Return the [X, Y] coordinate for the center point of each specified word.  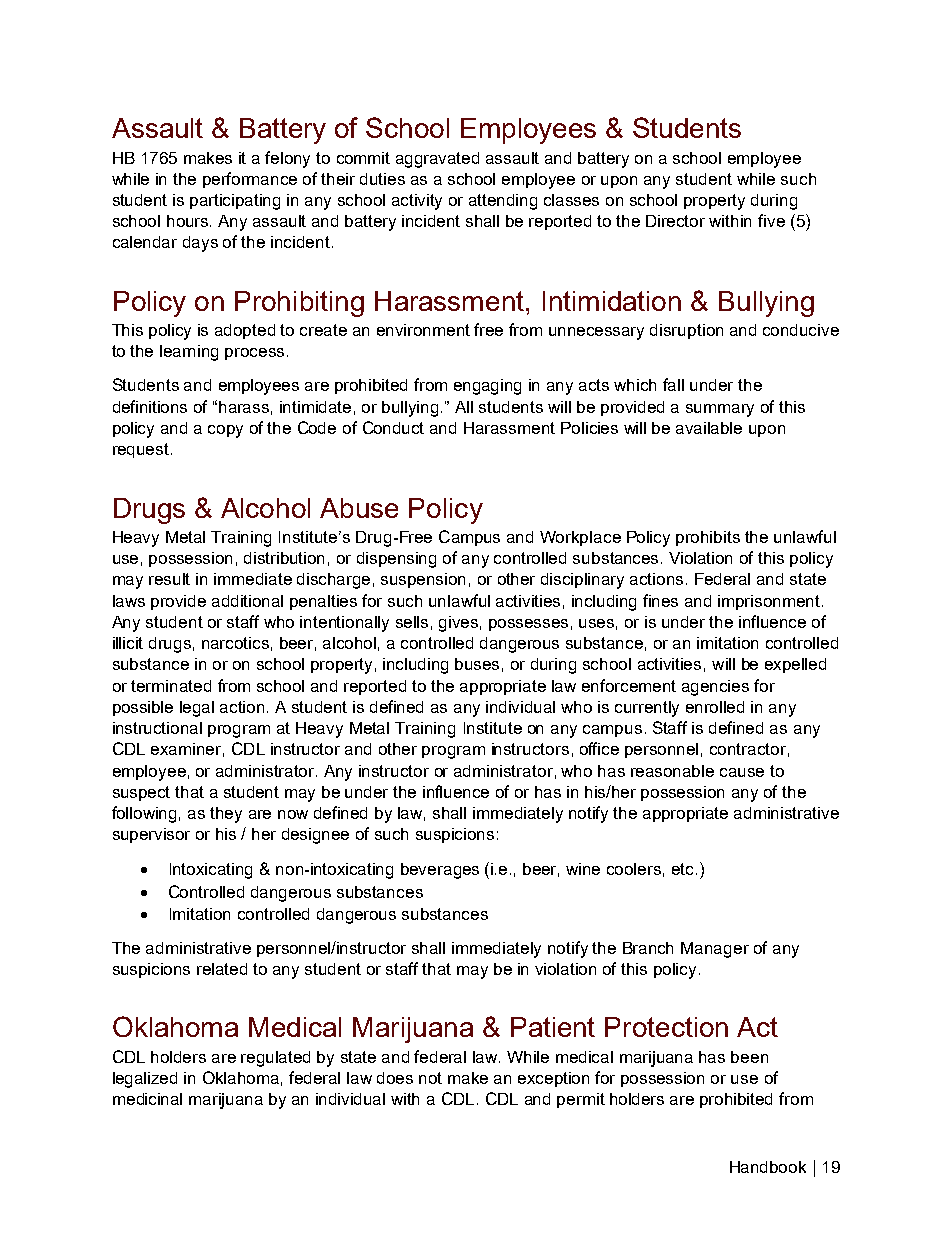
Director [675, 221]
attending [503, 202]
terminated [171, 686]
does [395, 1078]
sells [412, 622]
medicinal [147, 1099]
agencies [715, 688]
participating [235, 202]
